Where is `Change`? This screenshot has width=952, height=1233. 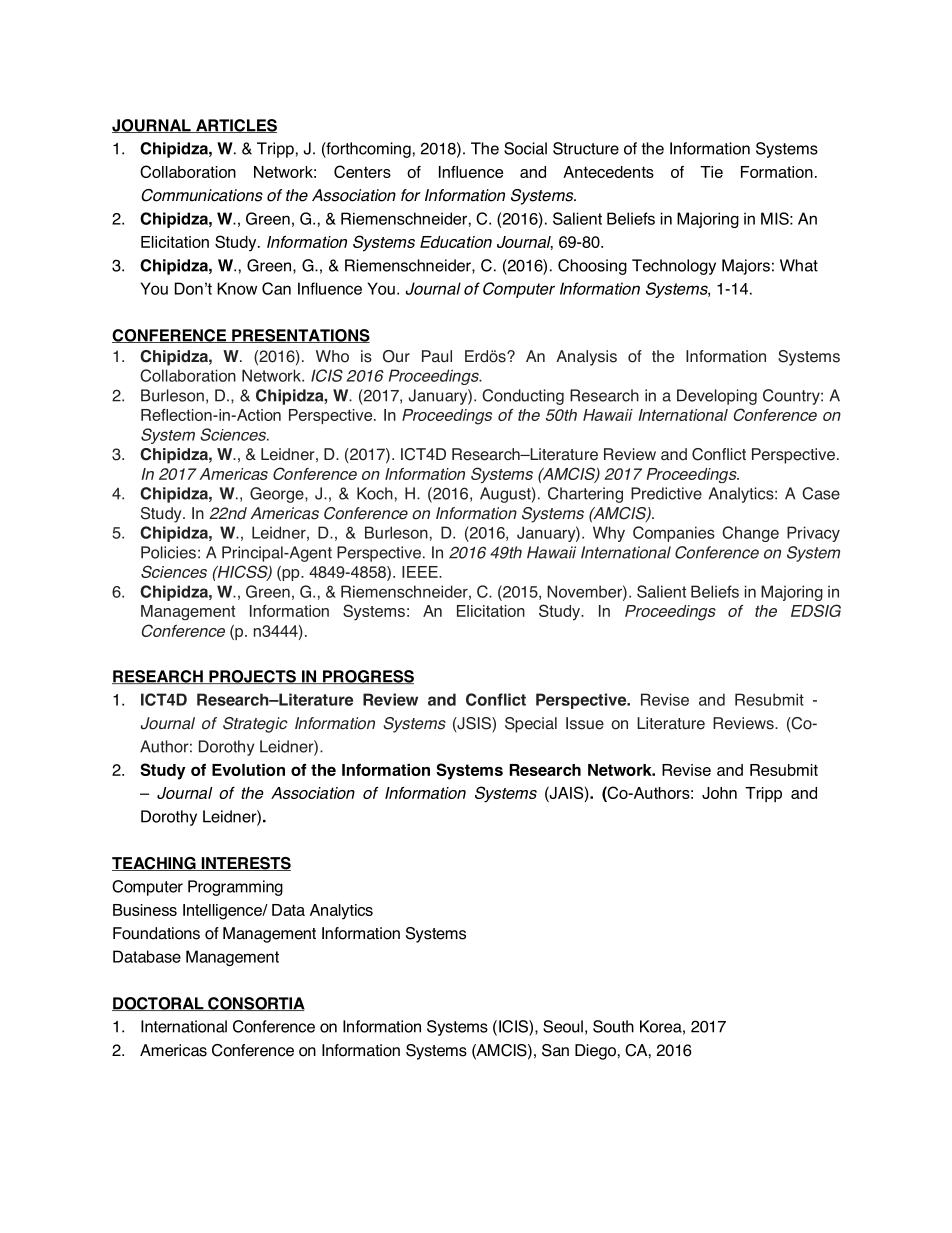
Change is located at coordinates (750, 534).
